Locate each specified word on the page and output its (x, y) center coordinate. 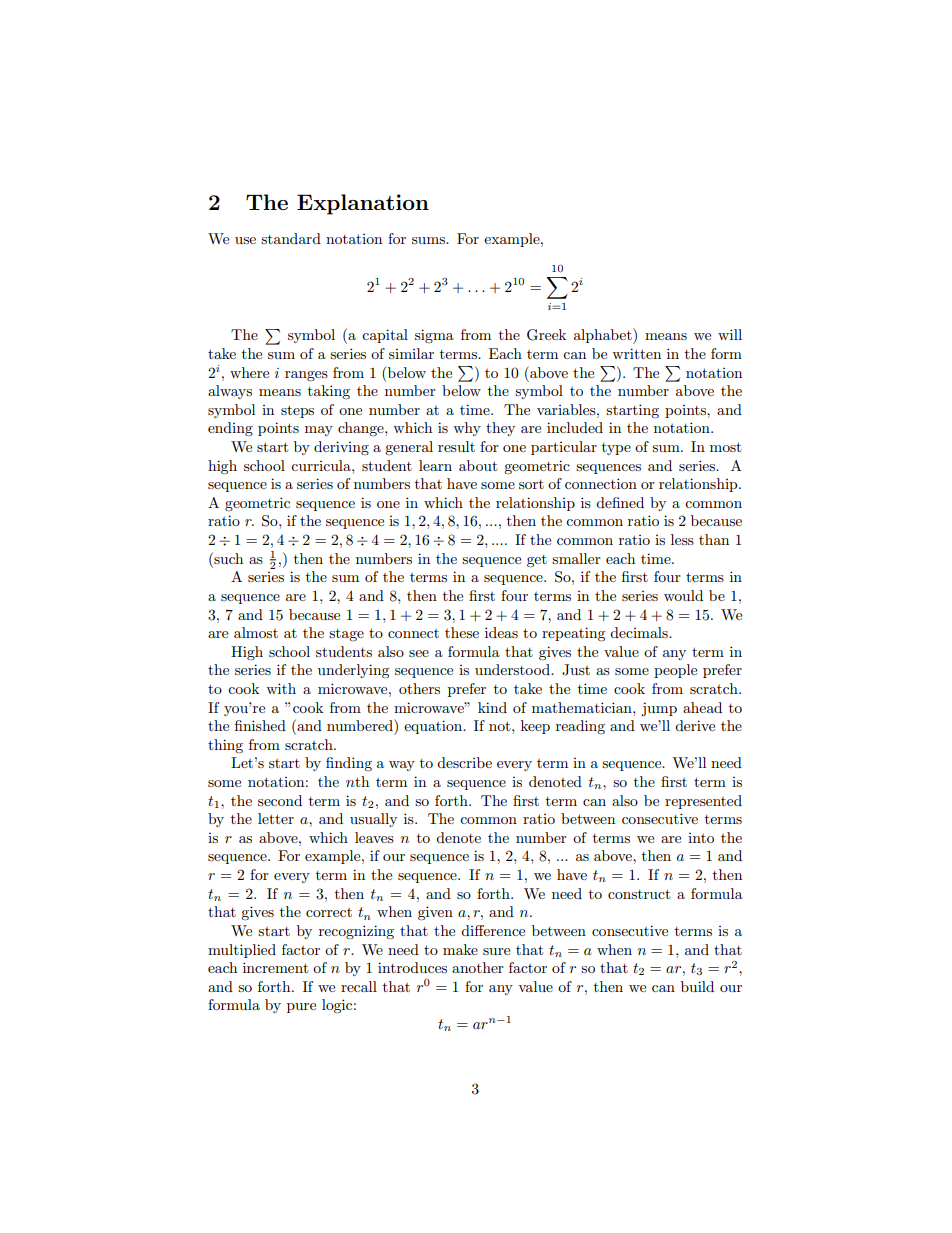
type (616, 449)
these (462, 632)
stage (346, 635)
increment (275, 967)
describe (464, 762)
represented (703, 802)
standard (291, 238)
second (280, 800)
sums (429, 240)
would (683, 595)
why (467, 429)
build (697, 986)
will (730, 334)
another (478, 967)
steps (297, 411)
